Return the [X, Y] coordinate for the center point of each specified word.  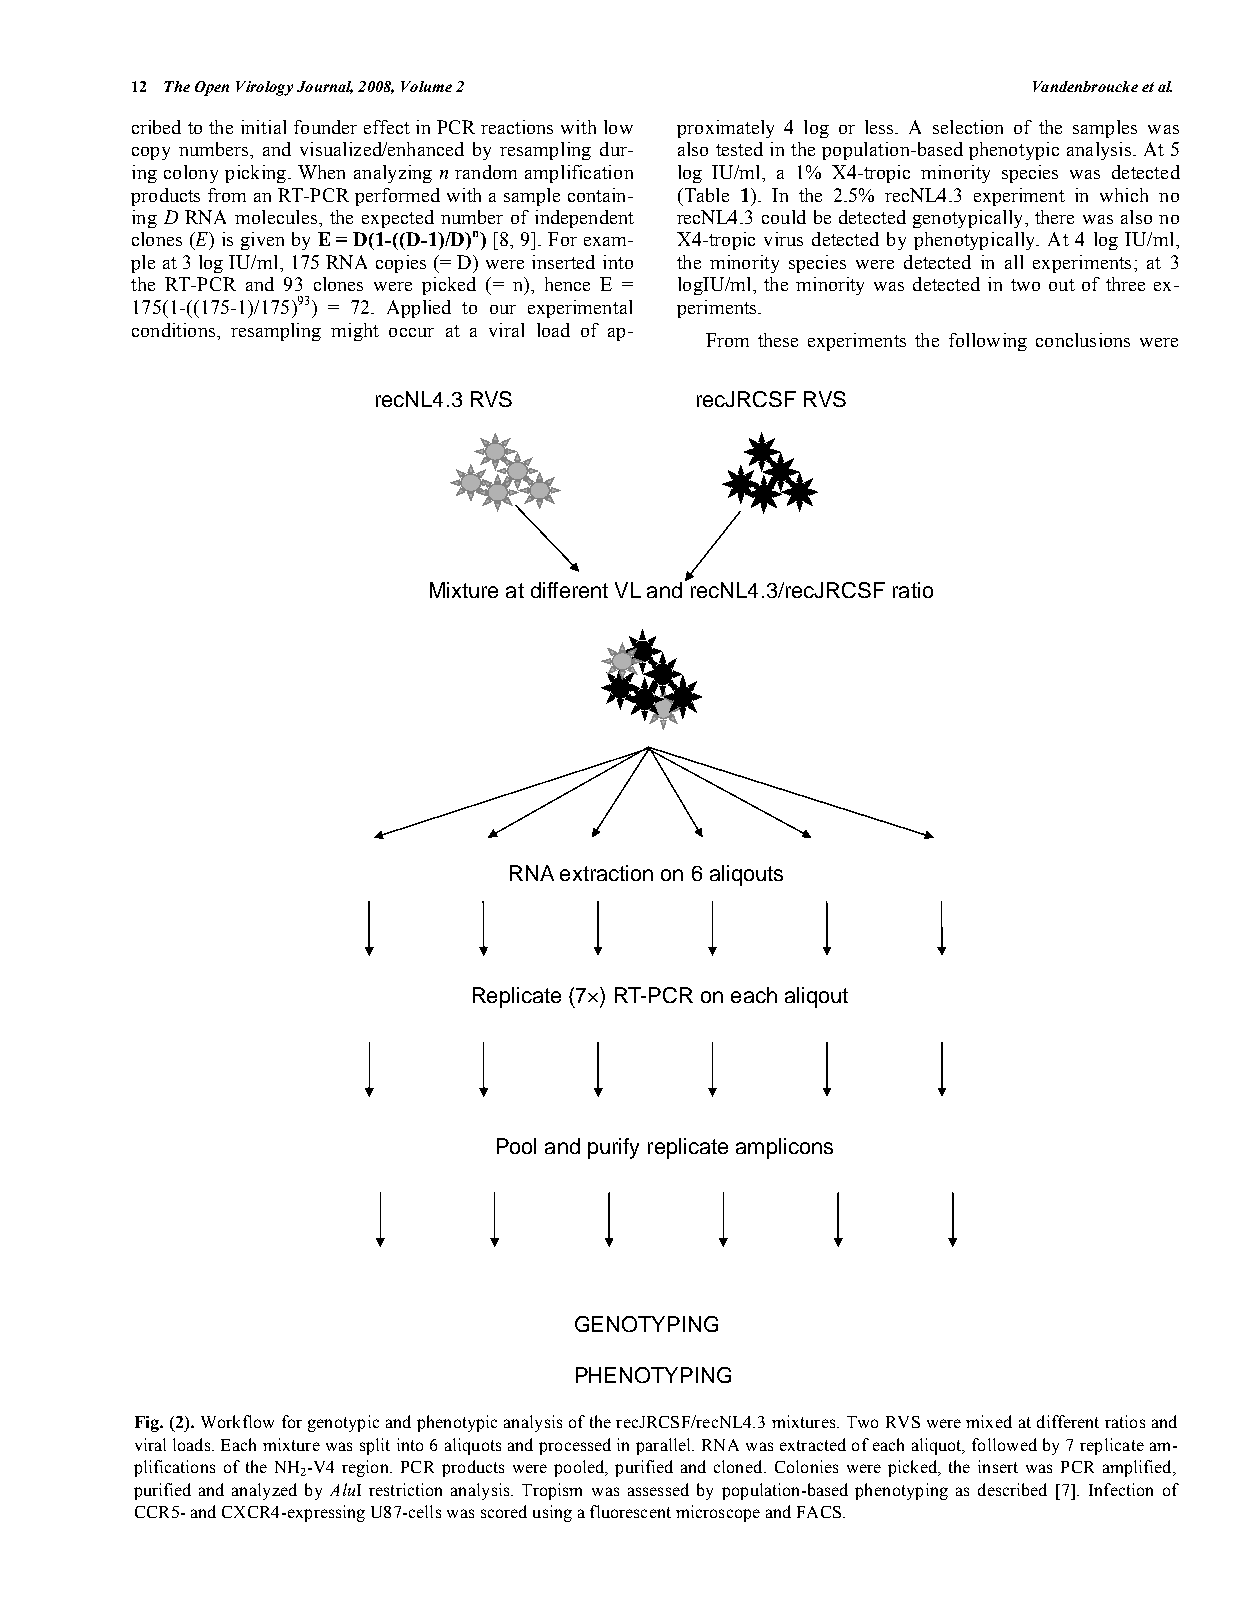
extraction [606, 873]
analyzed [264, 1491]
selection [968, 127]
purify [613, 1148]
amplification [579, 174]
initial [263, 127]
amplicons [784, 1148]
